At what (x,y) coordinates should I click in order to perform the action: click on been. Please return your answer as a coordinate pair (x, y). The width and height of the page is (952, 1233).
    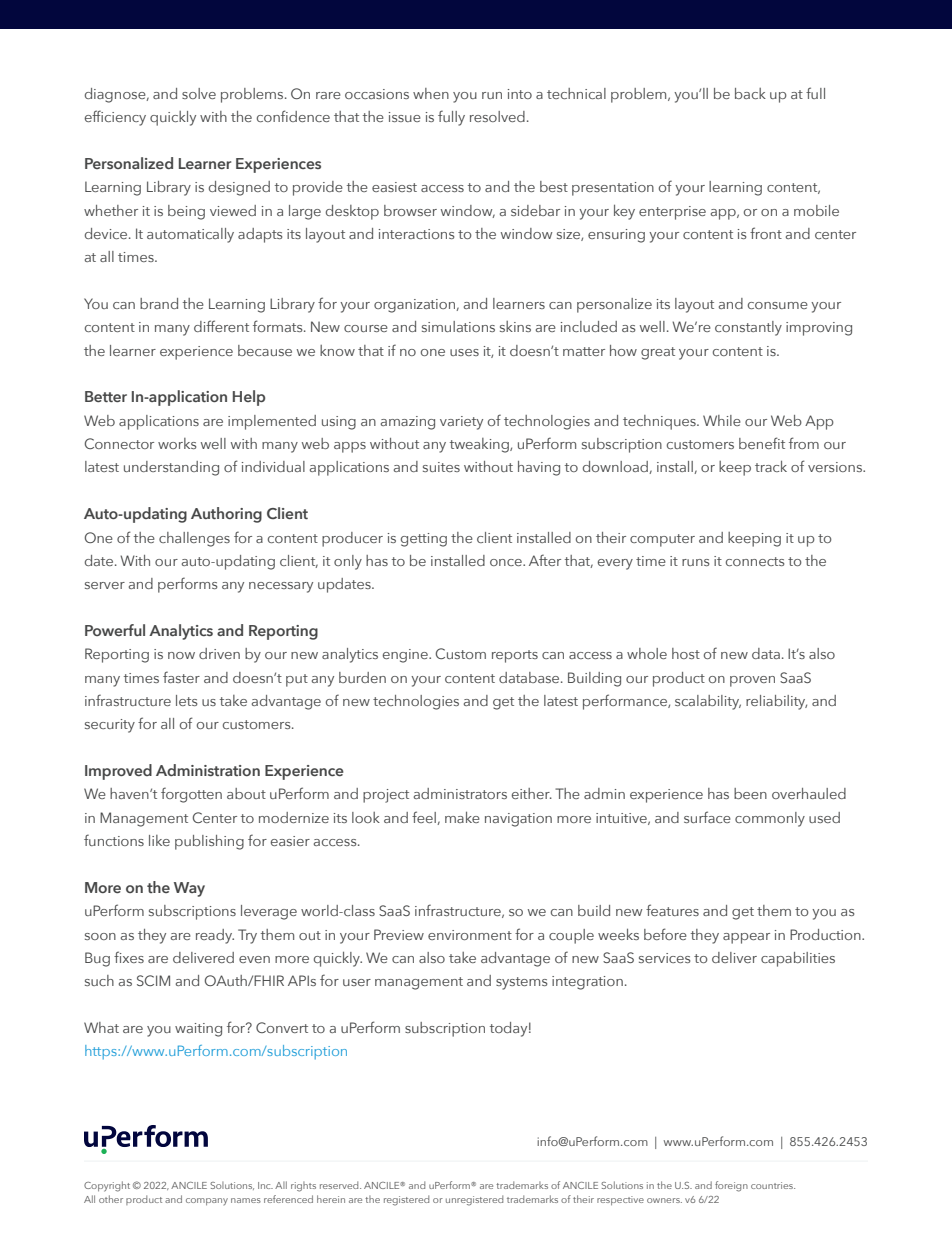
    Looking at the image, I should click on (750, 793).
